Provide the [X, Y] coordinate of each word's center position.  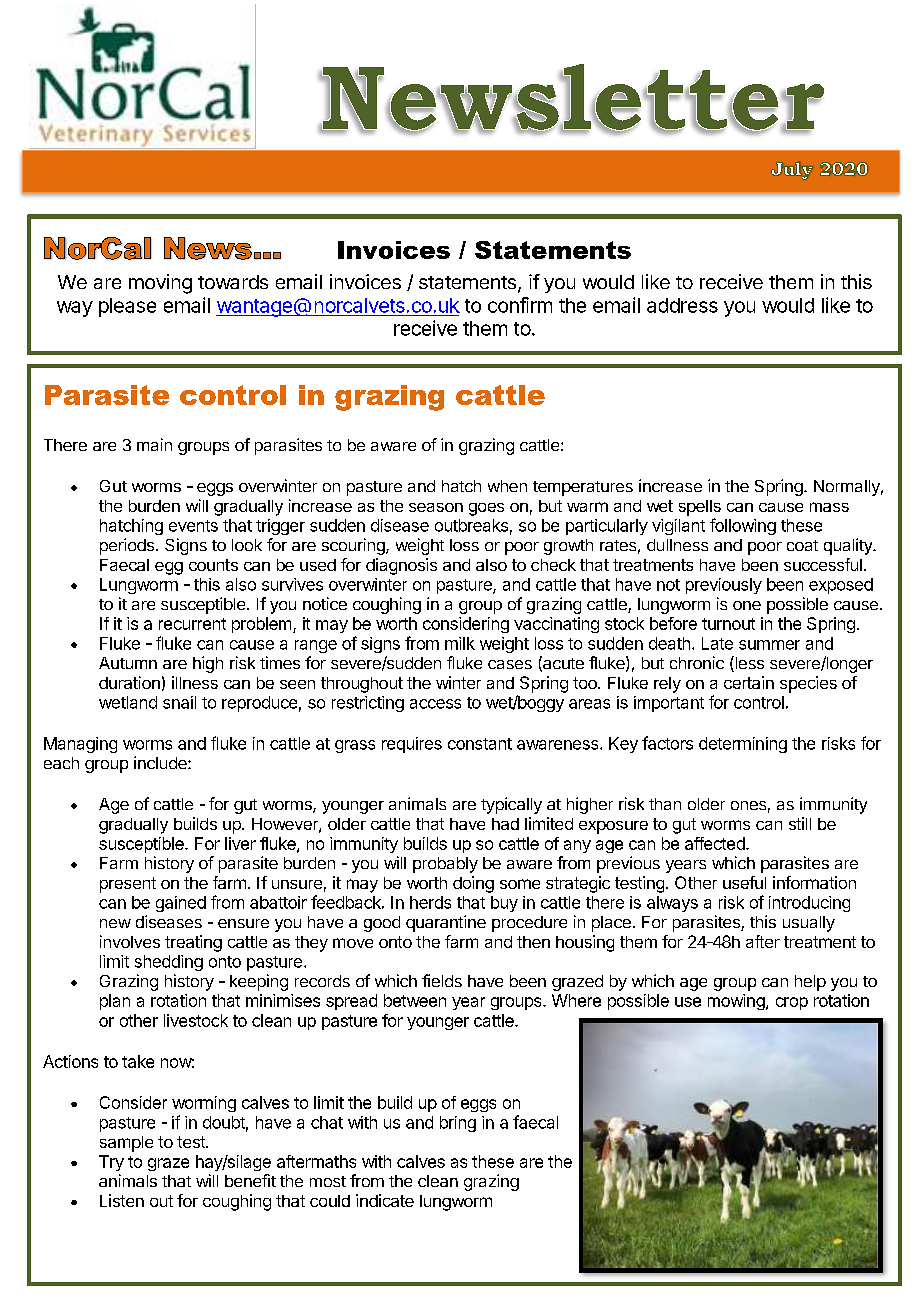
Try [111, 1163]
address [682, 305]
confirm [520, 305]
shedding [169, 963]
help [810, 983]
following [743, 526]
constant [480, 744]
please [127, 307]
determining [743, 745]
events [193, 526]
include [161, 762]
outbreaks [471, 525]
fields [442, 980]
